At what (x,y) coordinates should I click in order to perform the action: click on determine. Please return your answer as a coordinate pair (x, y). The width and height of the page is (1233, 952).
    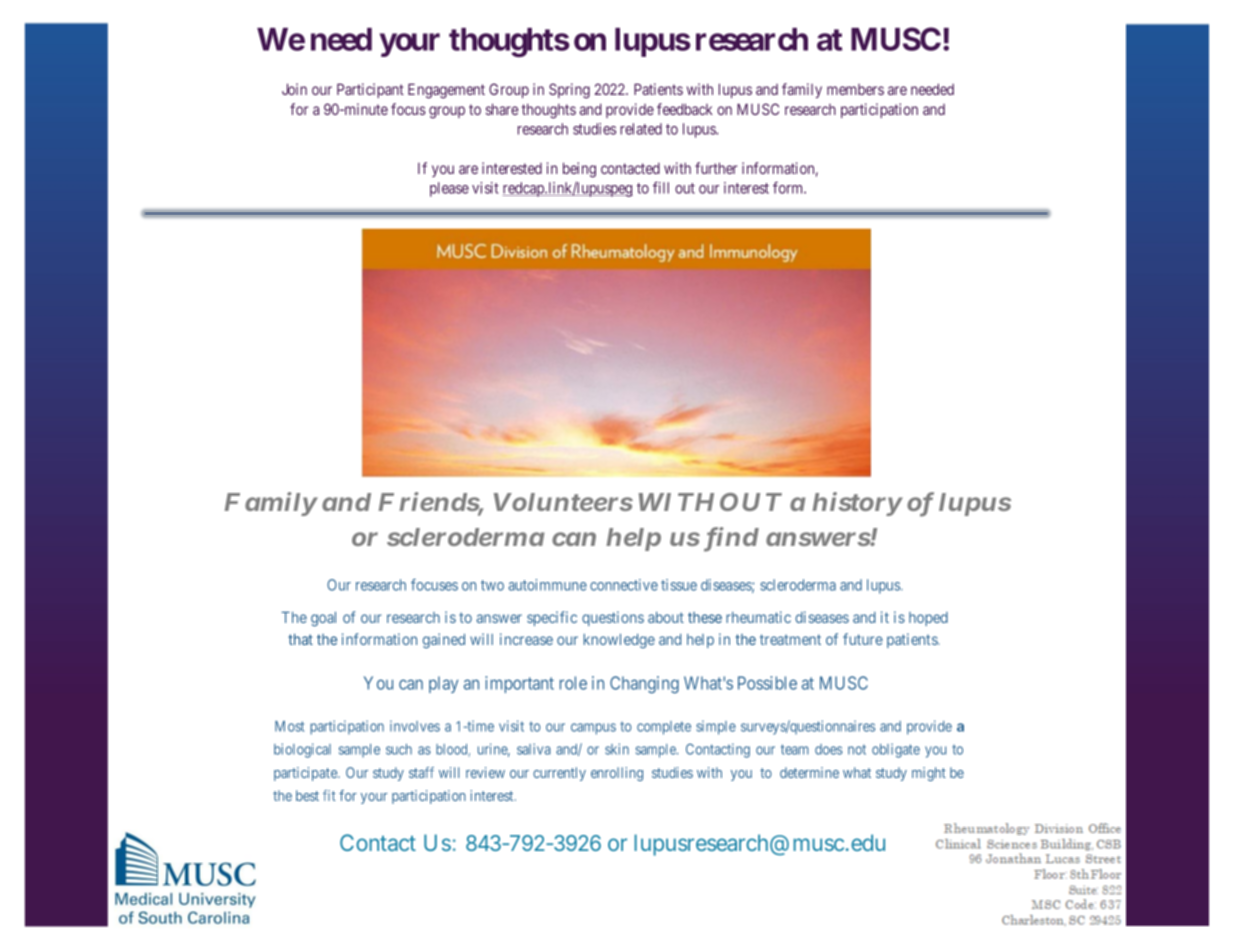
    Looking at the image, I should click on (809, 772).
